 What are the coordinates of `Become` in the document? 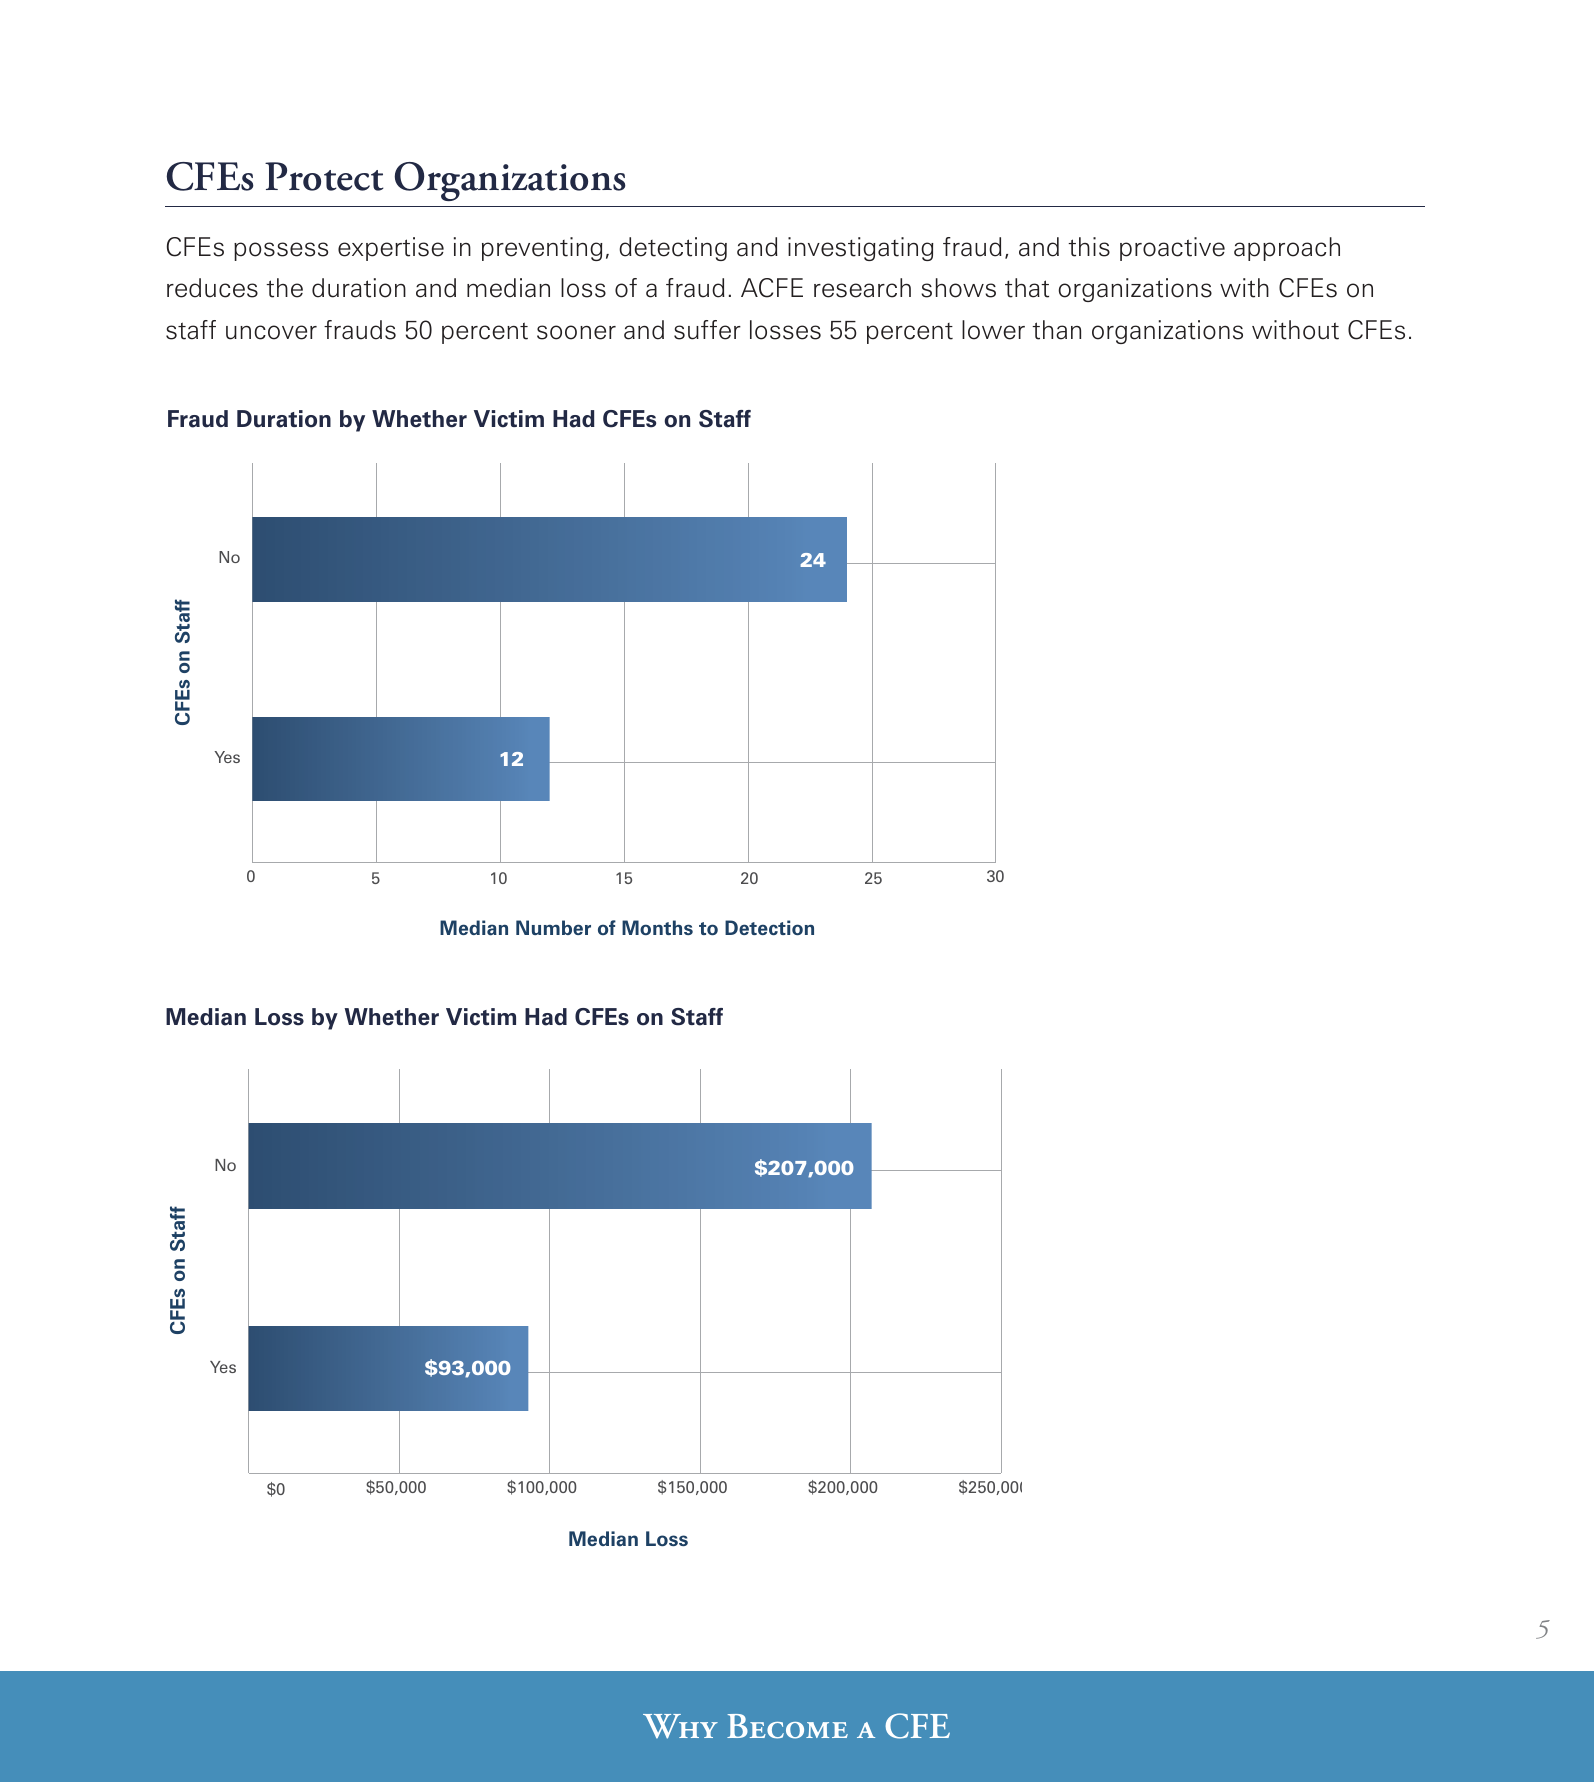 It's located at (787, 1726).
